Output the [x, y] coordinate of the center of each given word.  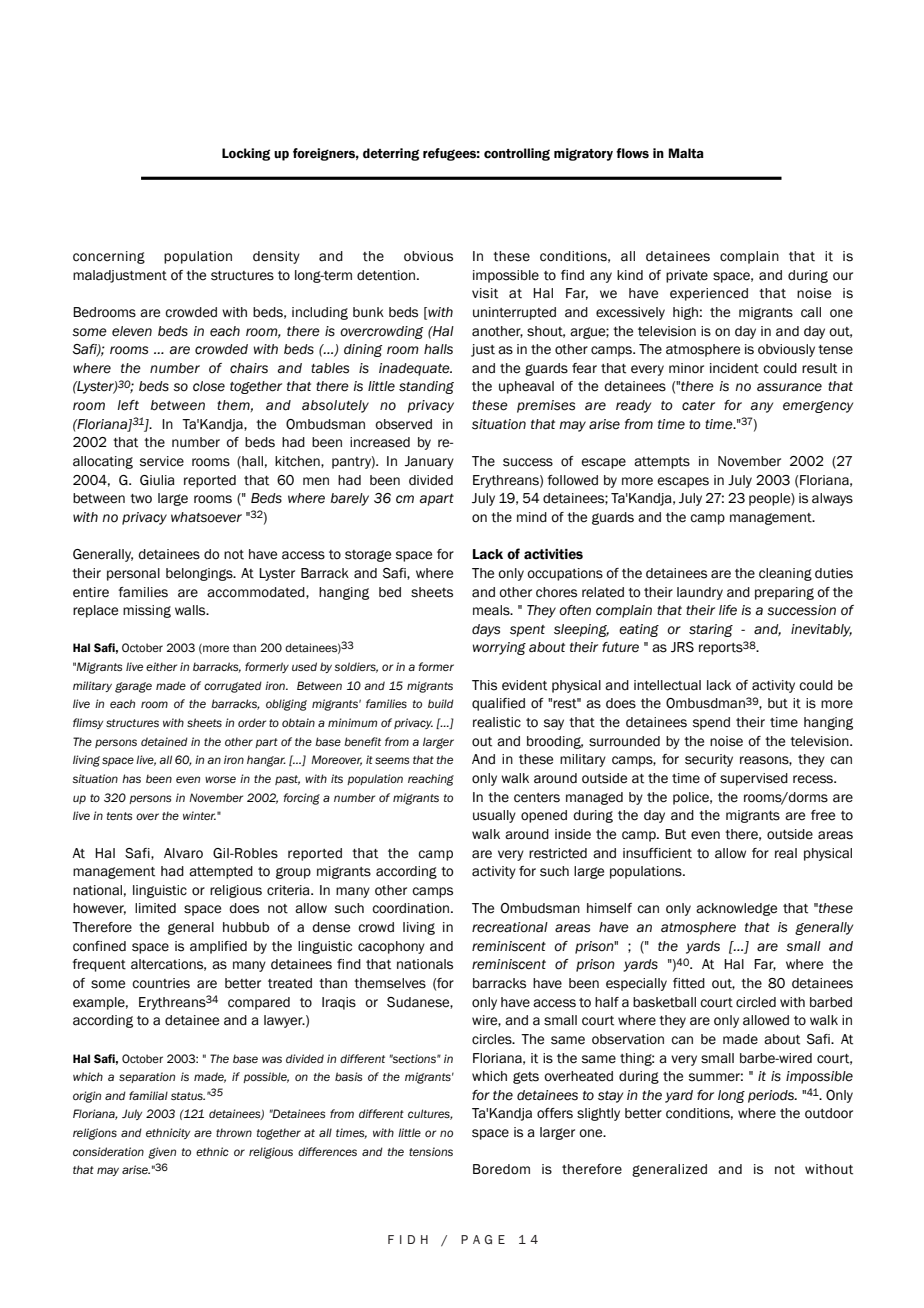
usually [494, 816]
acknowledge [736, 909]
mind [532, 517]
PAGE [483, 1239]
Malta [686, 153]
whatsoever [206, 517]
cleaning [785, 574]
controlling [517, 154]
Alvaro [183, 853]
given [162, 1153]
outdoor [829, 1113]
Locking [246, 154]
